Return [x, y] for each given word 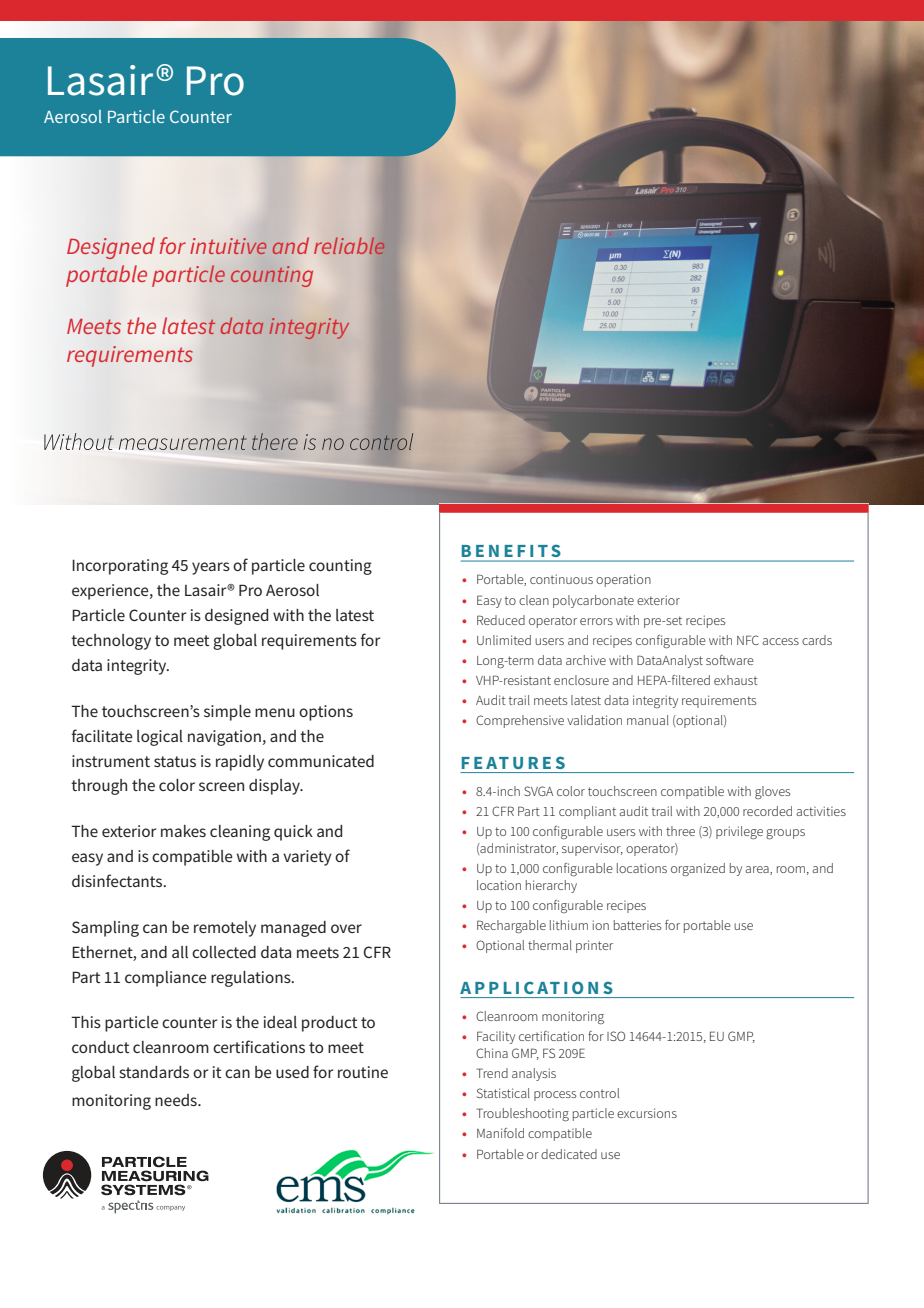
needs [177, 1100]
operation [623, 580]
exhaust [736, 680]
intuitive [228, 246]
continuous [561, 579]
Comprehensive [520, 721]
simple [227, 713]
